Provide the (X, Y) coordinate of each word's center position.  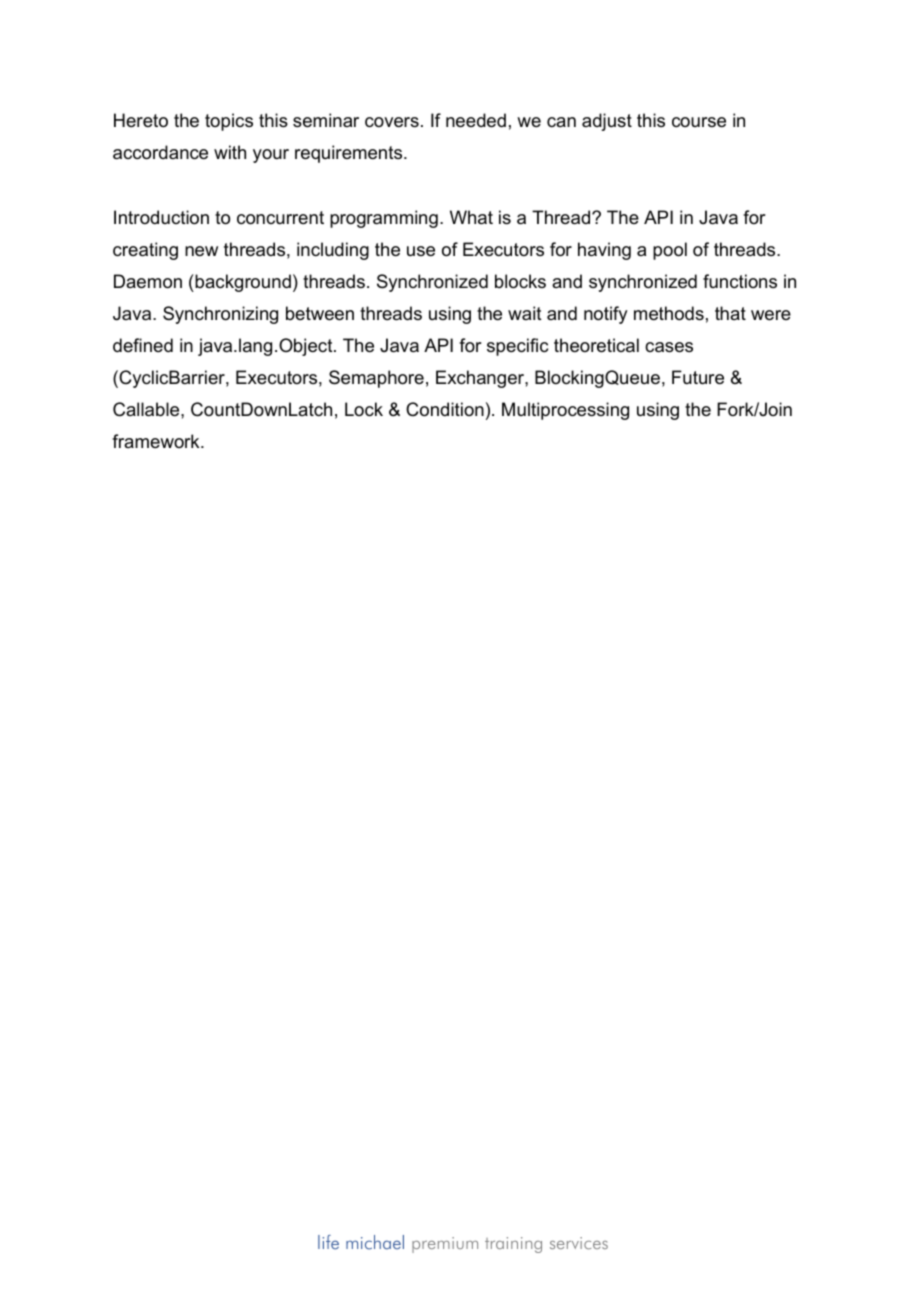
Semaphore (376, 379)
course (699, 122)
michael (375, 1242)
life (328, 1242)
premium (445, 1245)
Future (698, 377)
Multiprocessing (565, 411)
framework (157, 441)
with (230, 152)
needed (476, 120)
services (579, 1243)
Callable (147, 409)
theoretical (596, 345)
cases (669, 347)
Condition (445, 409)
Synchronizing (220, 315)
